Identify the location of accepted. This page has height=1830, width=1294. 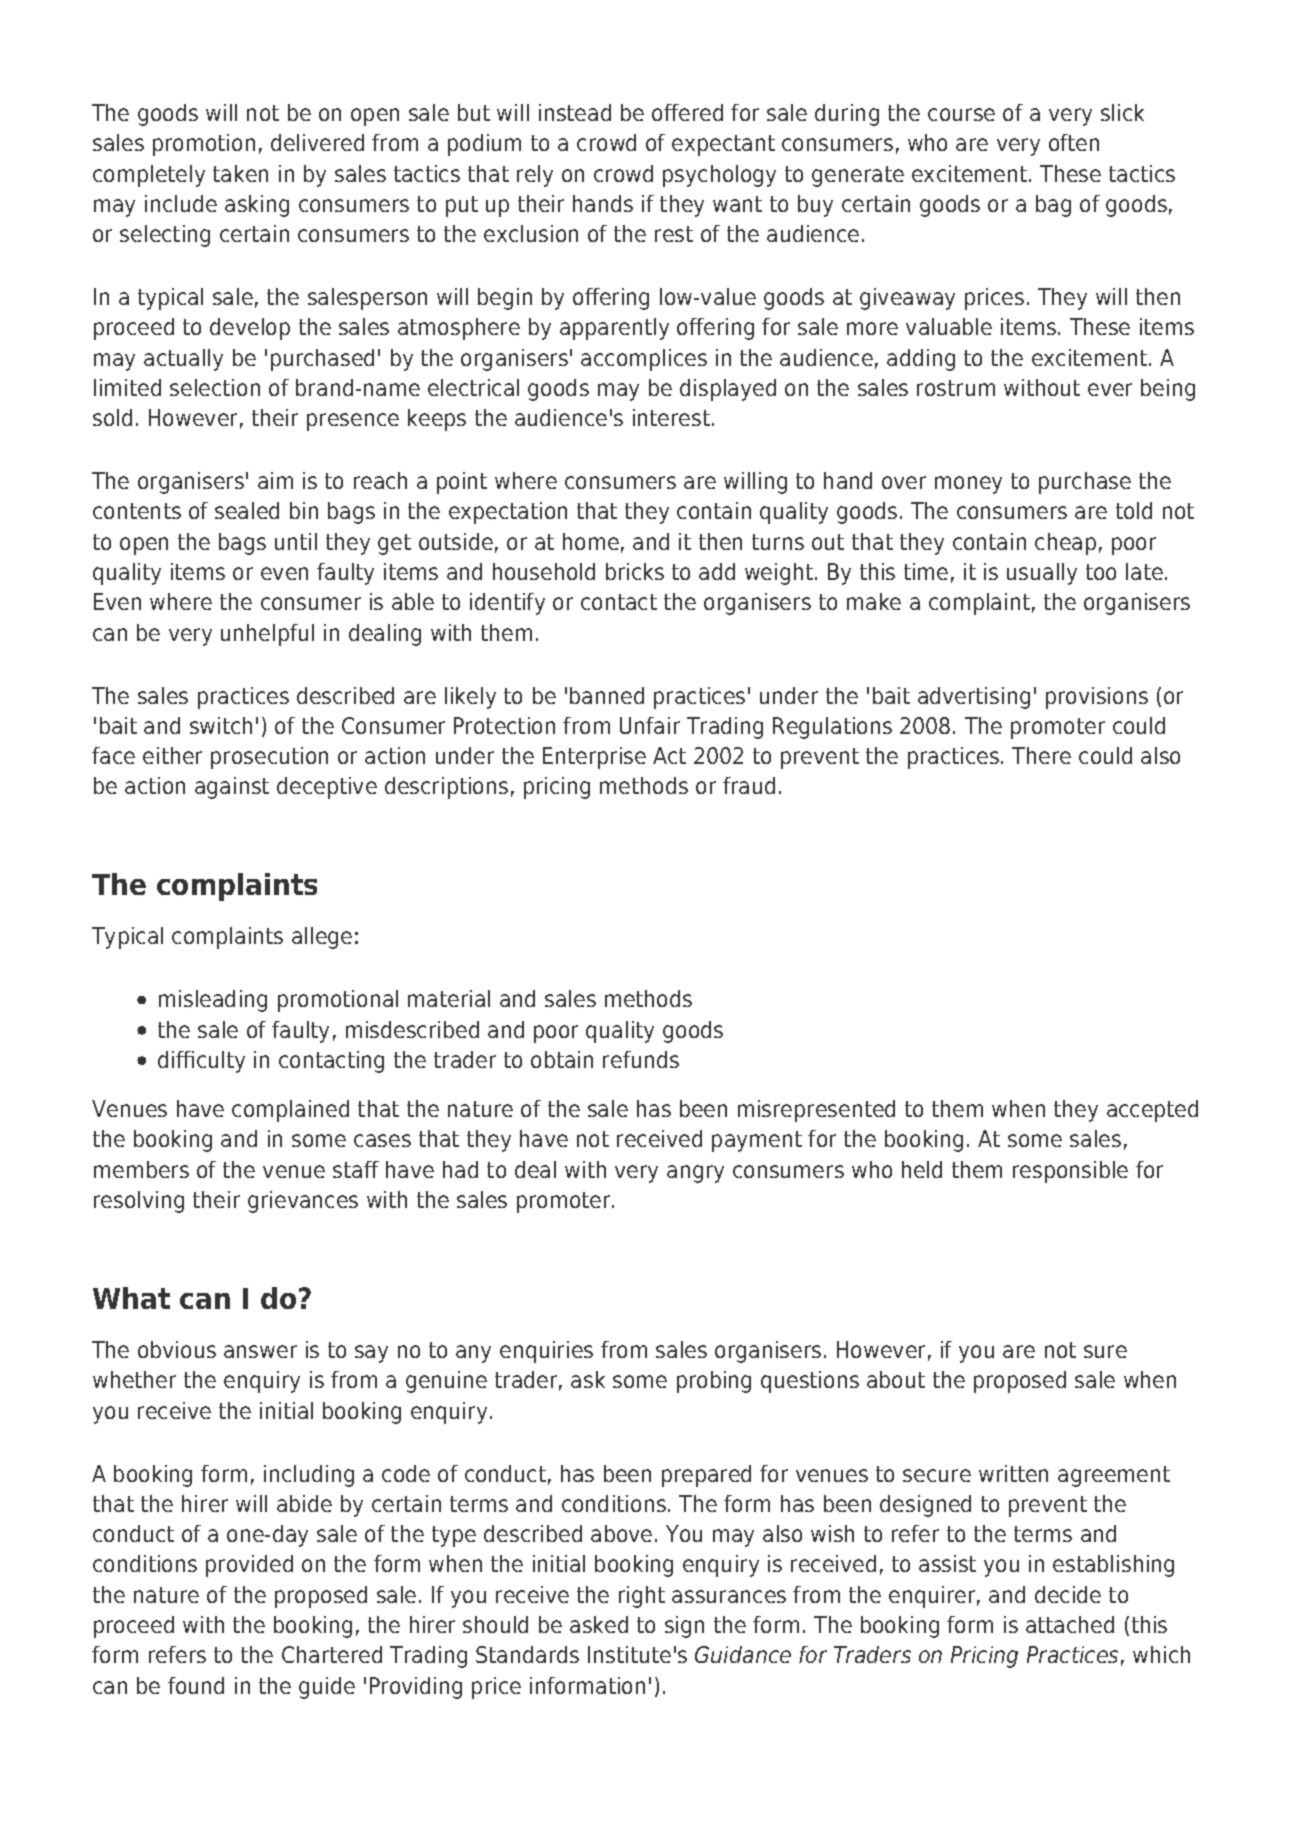
(1152, 1111).
